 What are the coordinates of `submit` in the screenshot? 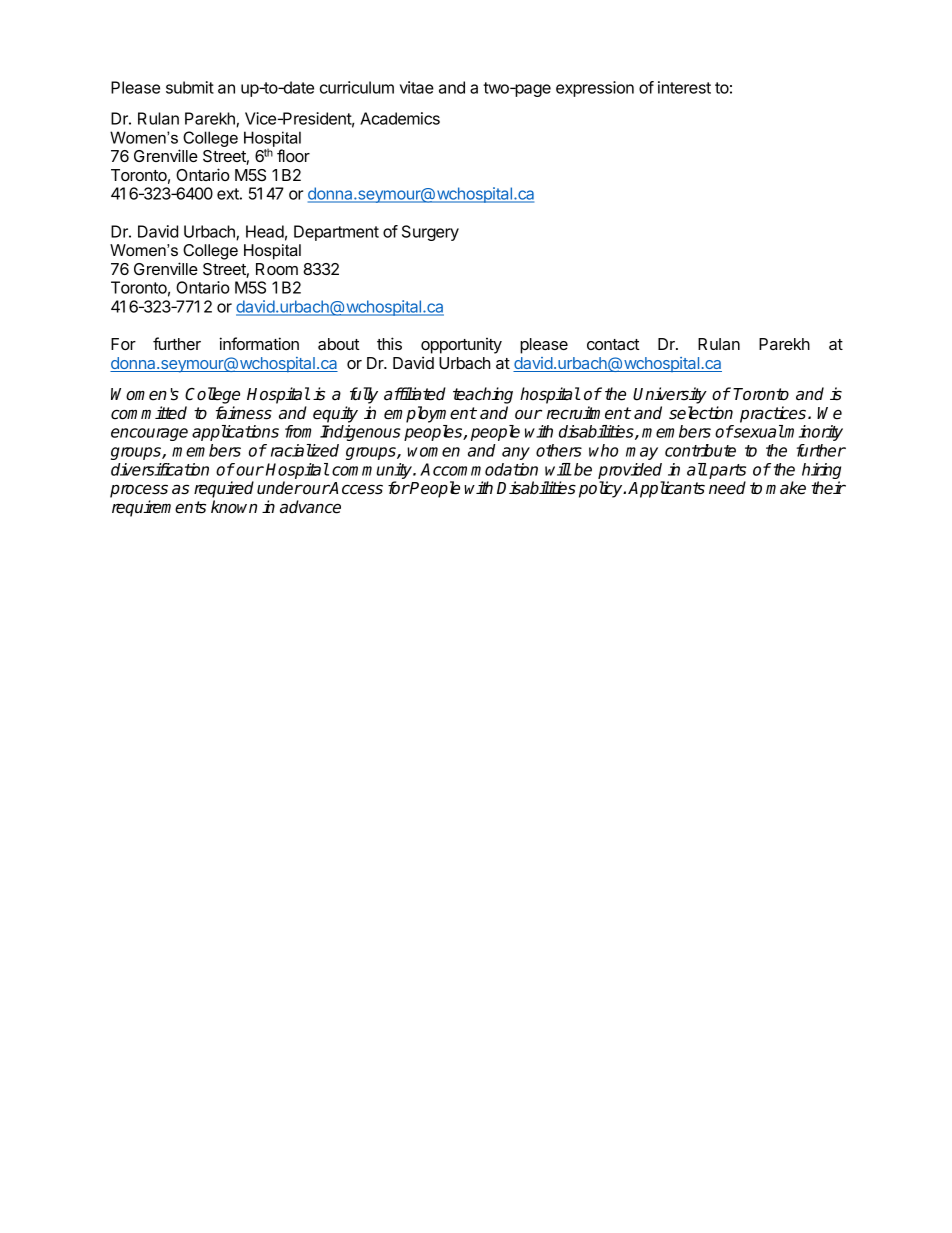 It's located at (190, 87).
